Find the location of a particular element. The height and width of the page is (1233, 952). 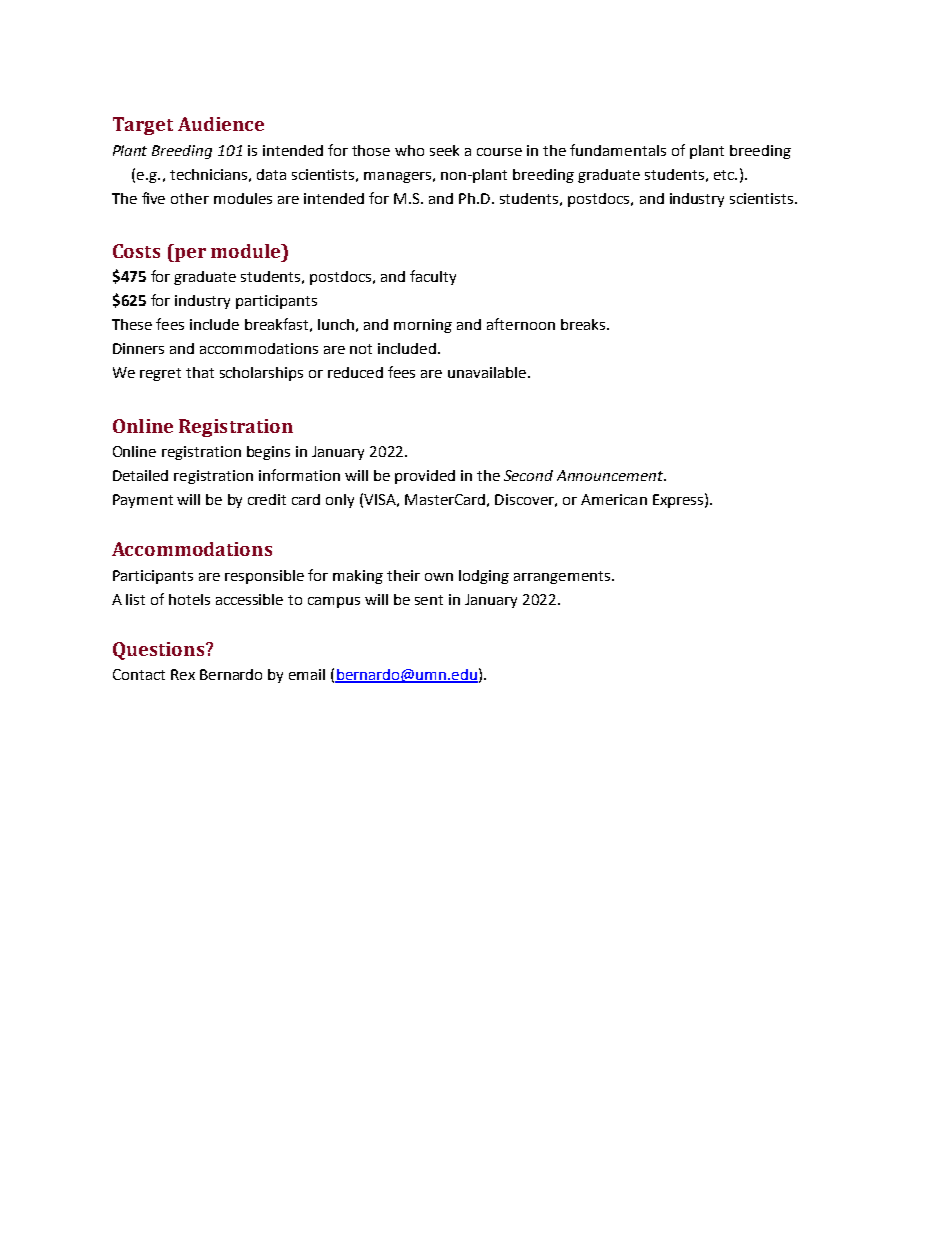

morning is located at coordinates (423, 326).
